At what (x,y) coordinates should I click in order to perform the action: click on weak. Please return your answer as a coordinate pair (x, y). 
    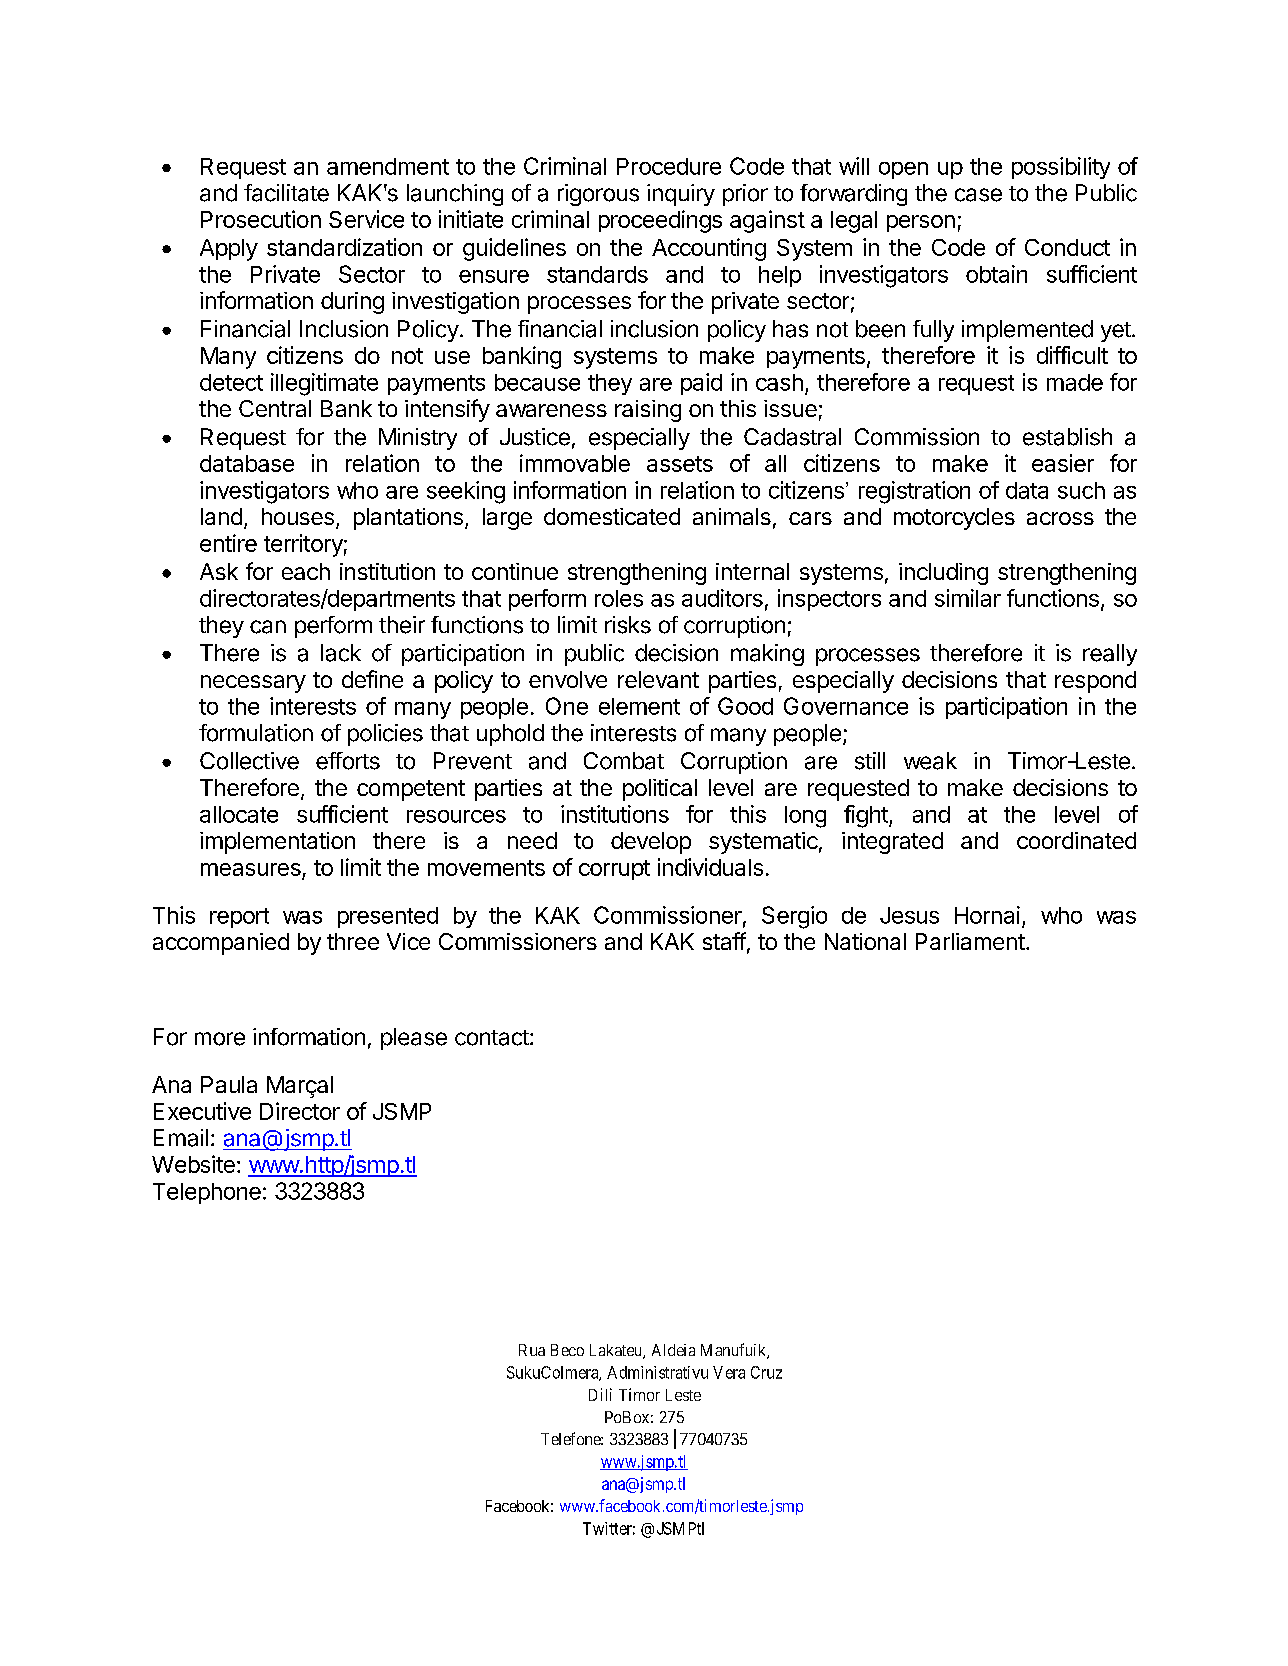
    Looking at the image, I should click on (930, 761).
